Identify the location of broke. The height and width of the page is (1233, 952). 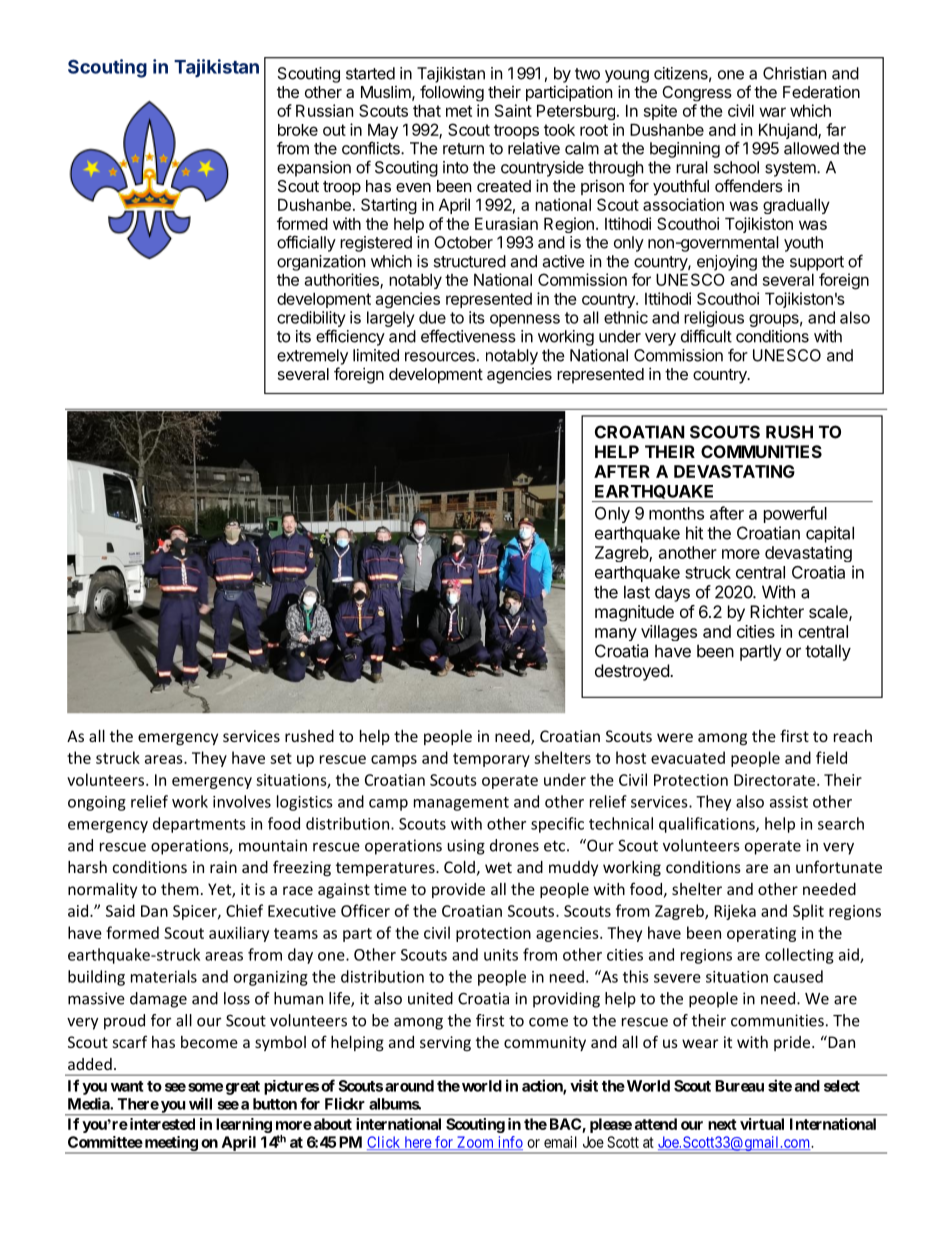
(298, 130).
